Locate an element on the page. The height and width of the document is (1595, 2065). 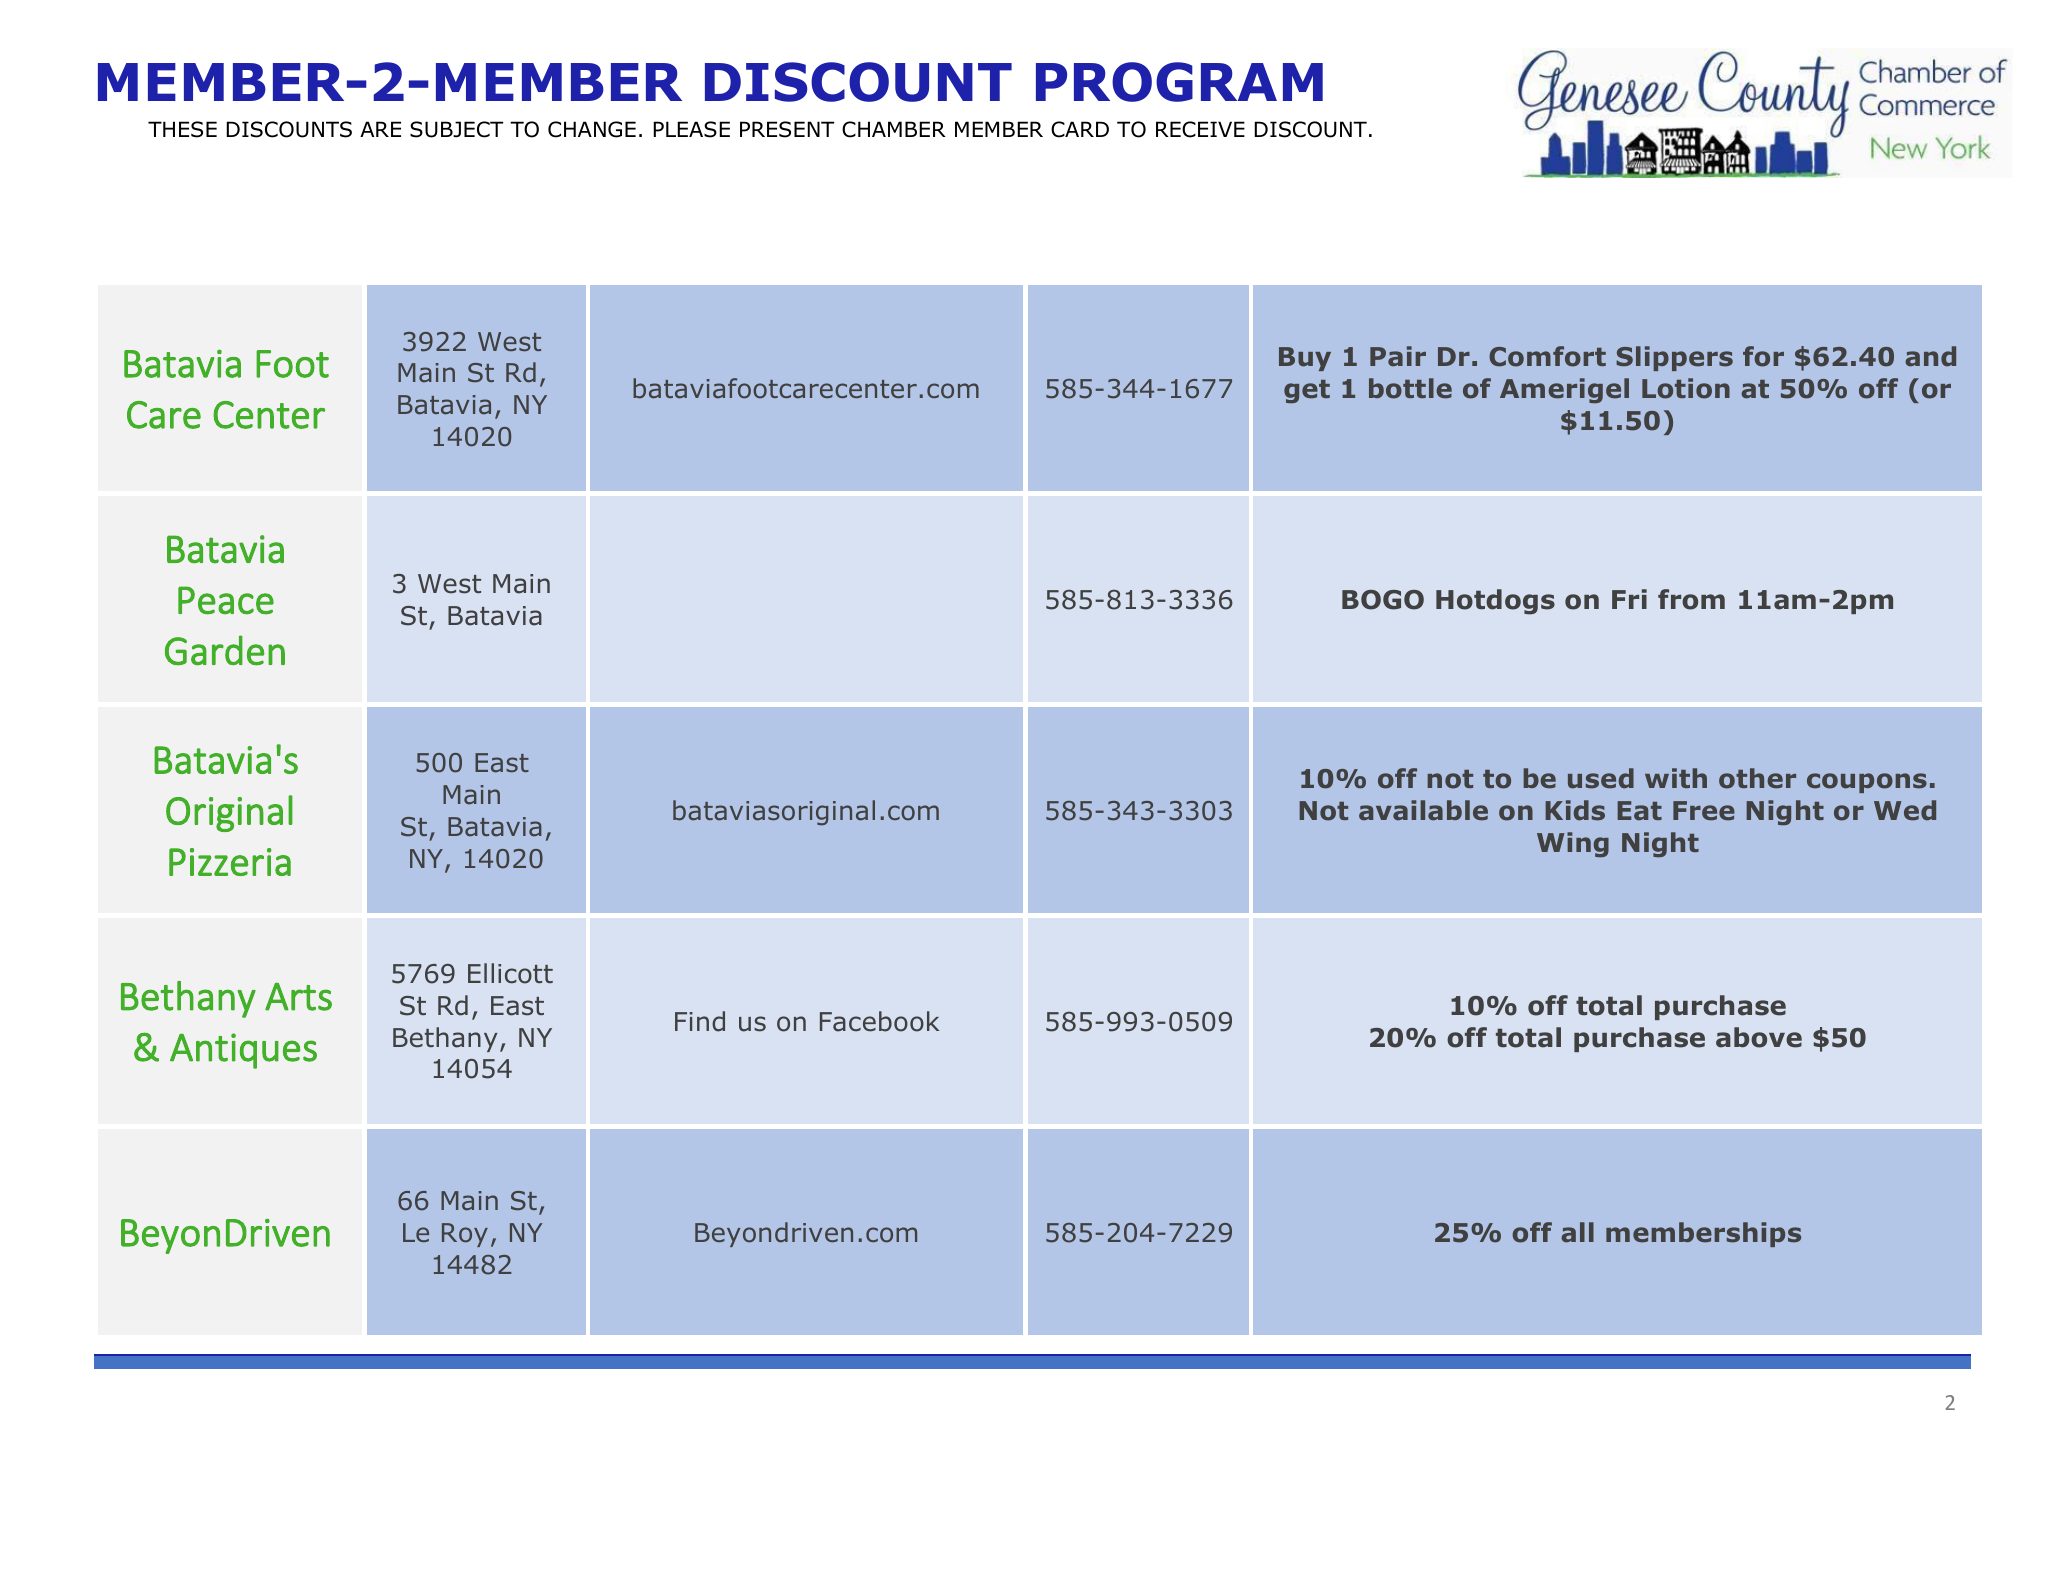
Lotion is located at coordinates (1686, 388).
